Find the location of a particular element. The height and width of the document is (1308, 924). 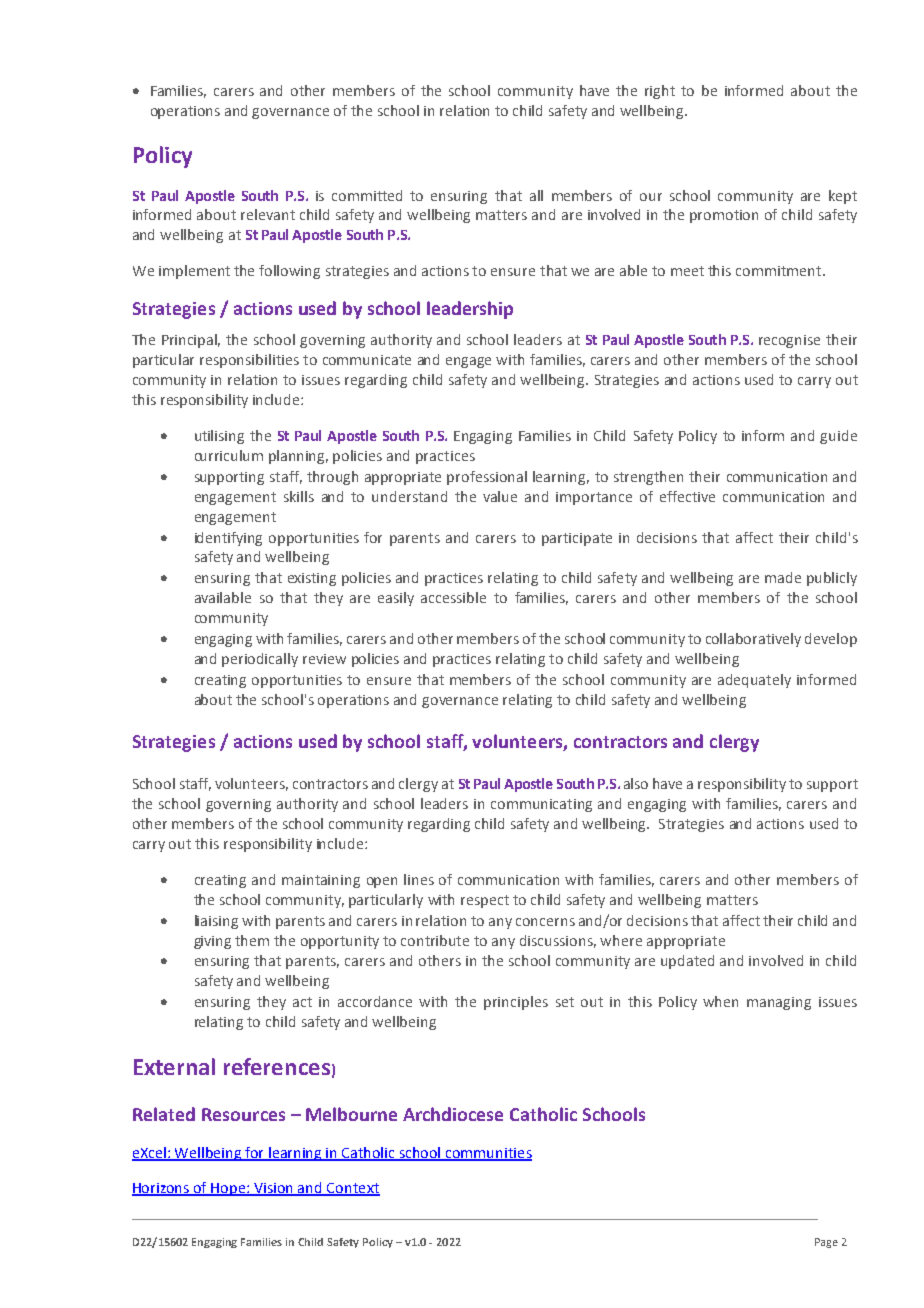

professional is located at coordinates (487, 478).
